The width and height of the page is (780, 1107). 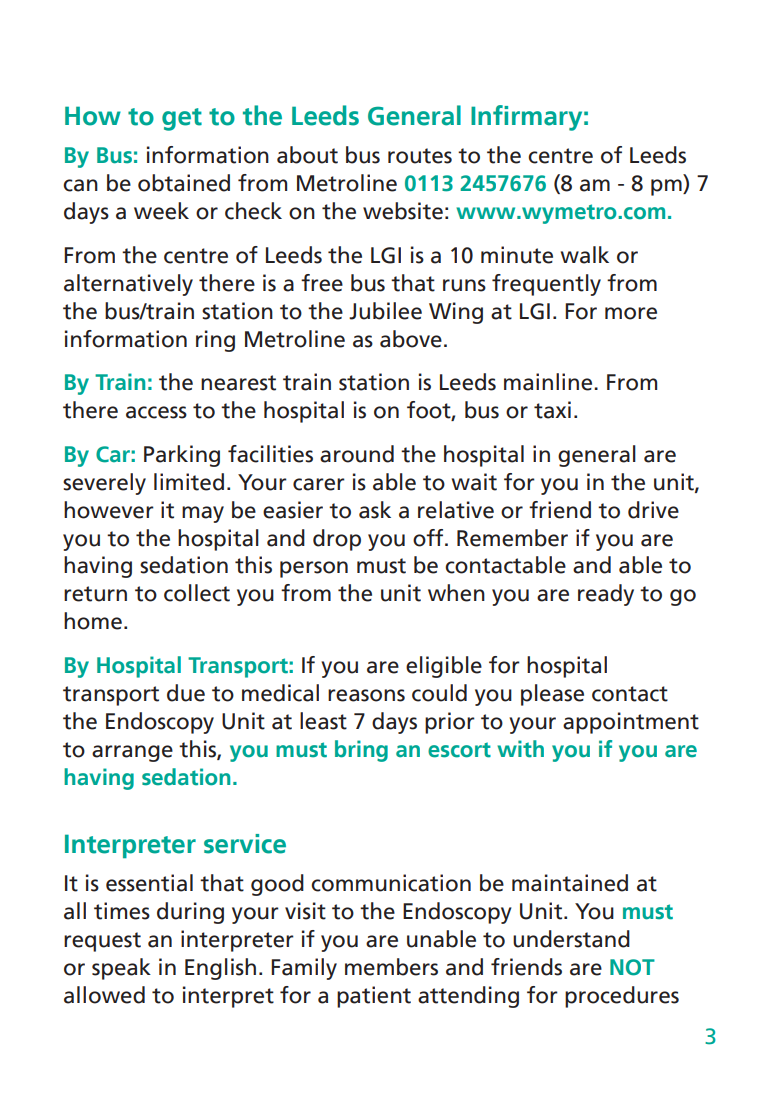 What do you see at coordinates (337, 540) in the page?
I see `drop` at bounding box center [337, 540].
